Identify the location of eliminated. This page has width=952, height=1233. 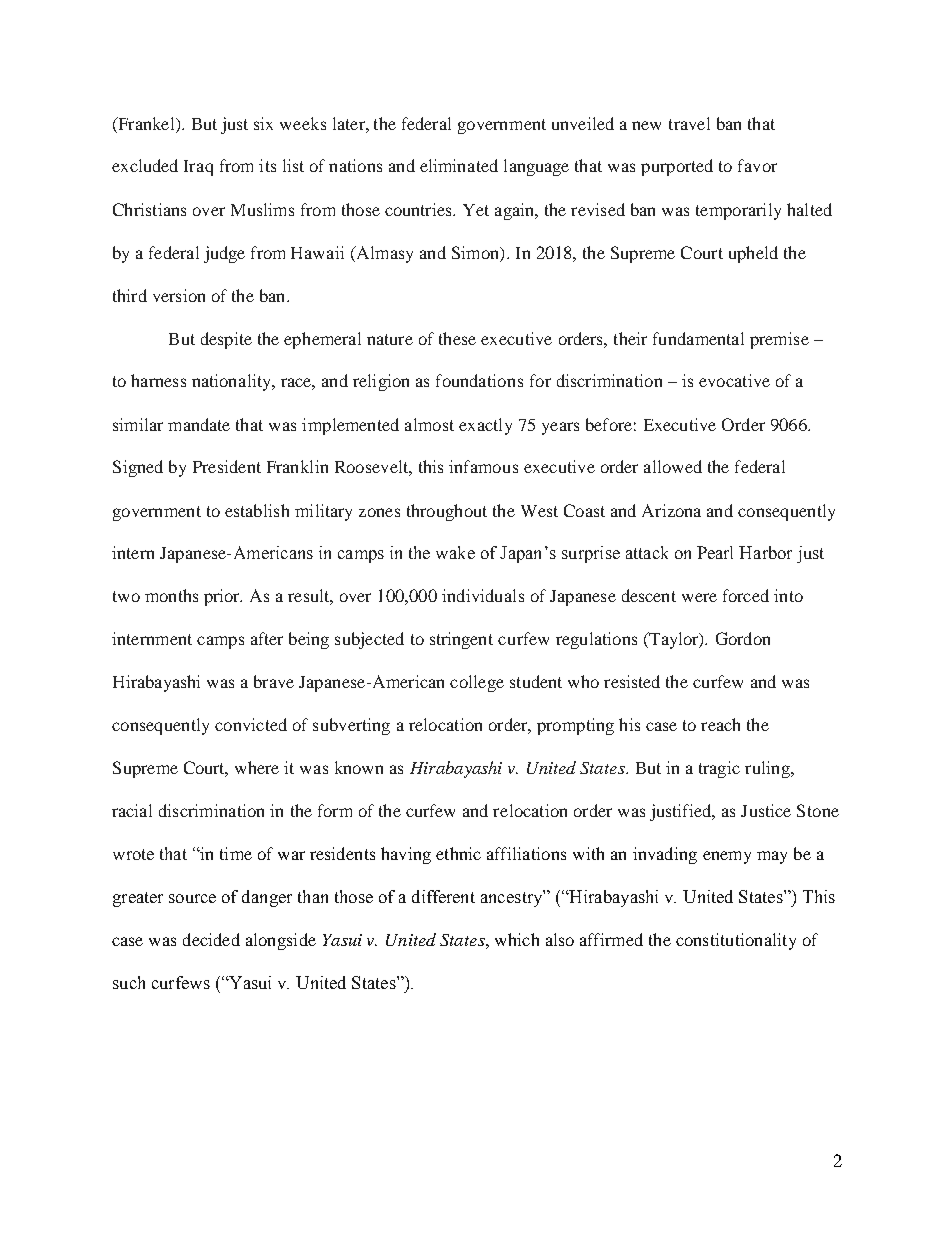
(459, 165).
